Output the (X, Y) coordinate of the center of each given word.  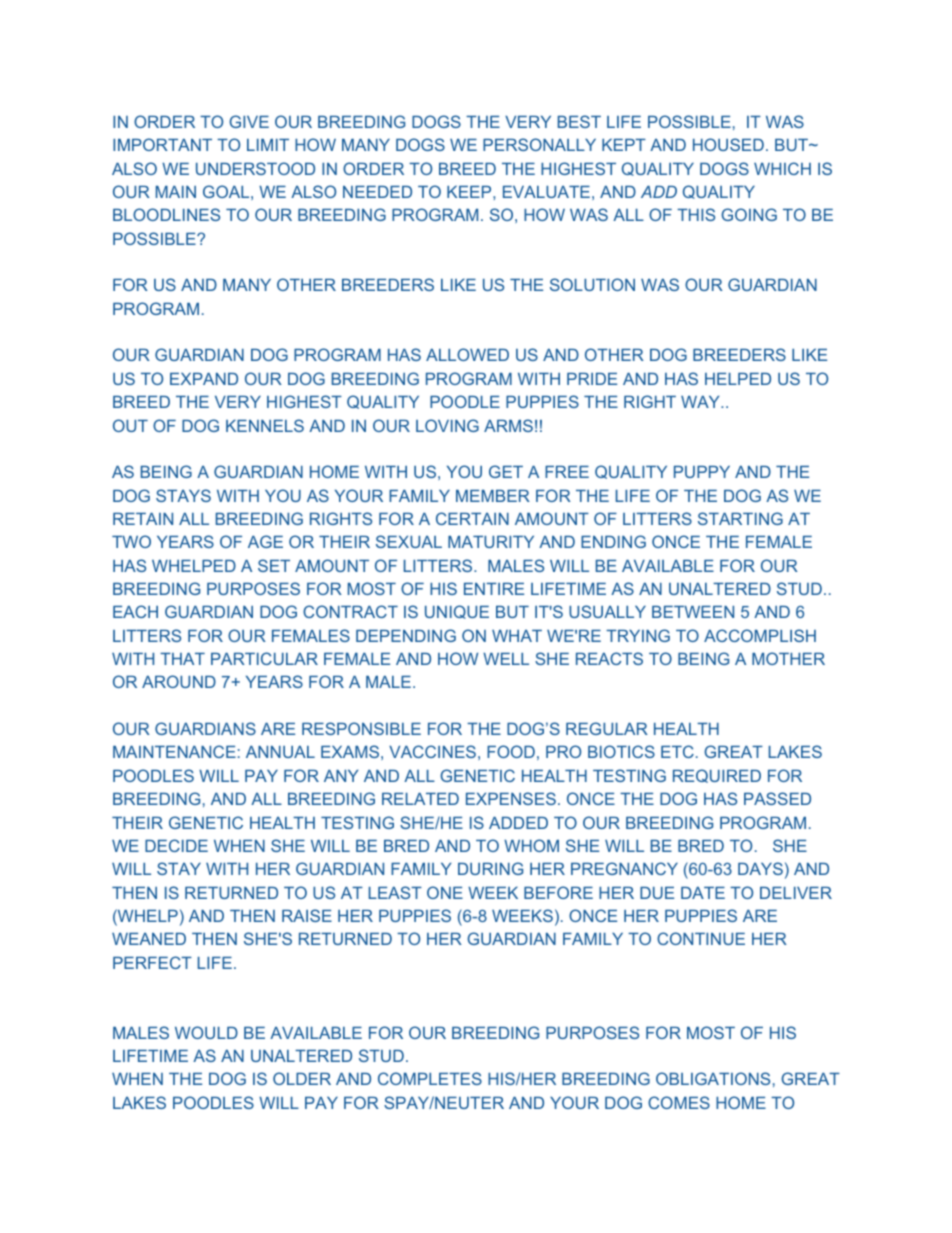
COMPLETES (430, 1078)
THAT (182, 659)
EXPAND (204, 379)
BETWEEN (693, 612)
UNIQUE (457, 612)
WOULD (206, 1032)
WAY (701, 402)
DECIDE (176, 845)
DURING (490, 868)
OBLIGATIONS (713, 1078)
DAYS (760, 868)
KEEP (470, 192)
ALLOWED (467, 354)
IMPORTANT (162, 144)
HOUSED (728, 144)
